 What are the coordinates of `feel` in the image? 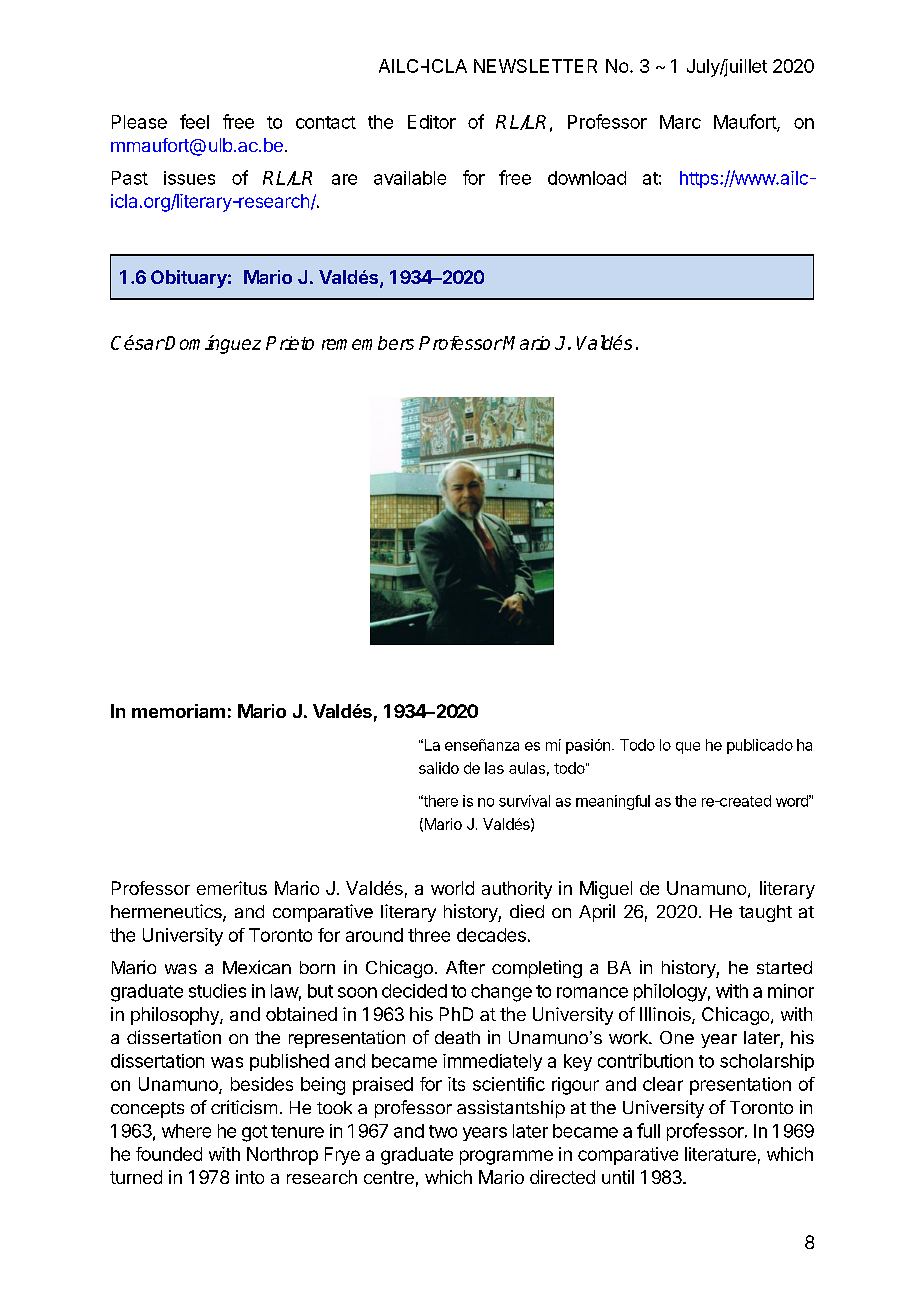 It's located at (194, 121).
